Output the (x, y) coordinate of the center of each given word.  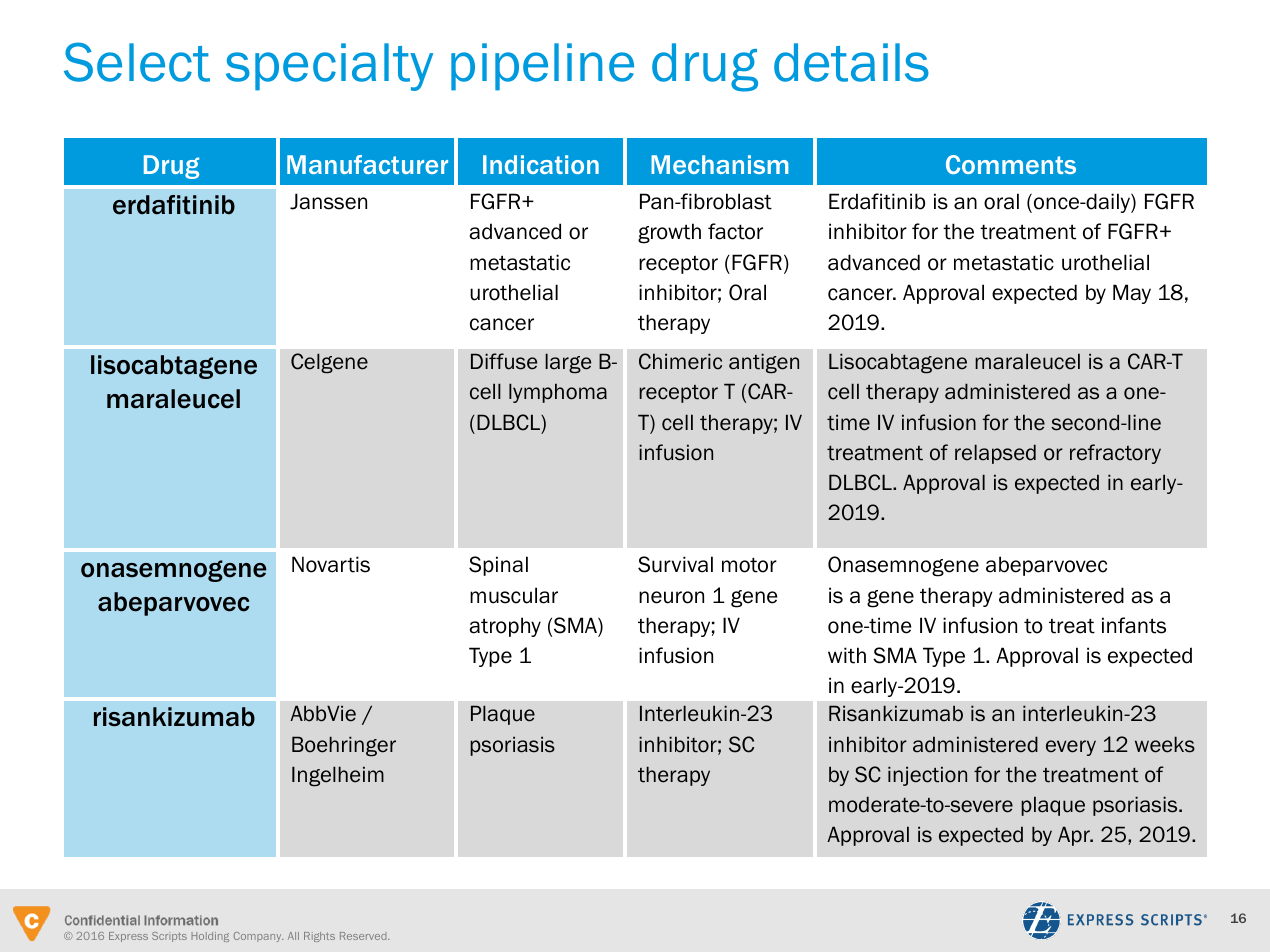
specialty (329, 67)
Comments (1011, 164)
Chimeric (680, 361)
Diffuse (504, 361)
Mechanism (719, 164)
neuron (671, 597)
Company (258, 937)
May (1132, 294)
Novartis (331, 564)
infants (1134, 625)
